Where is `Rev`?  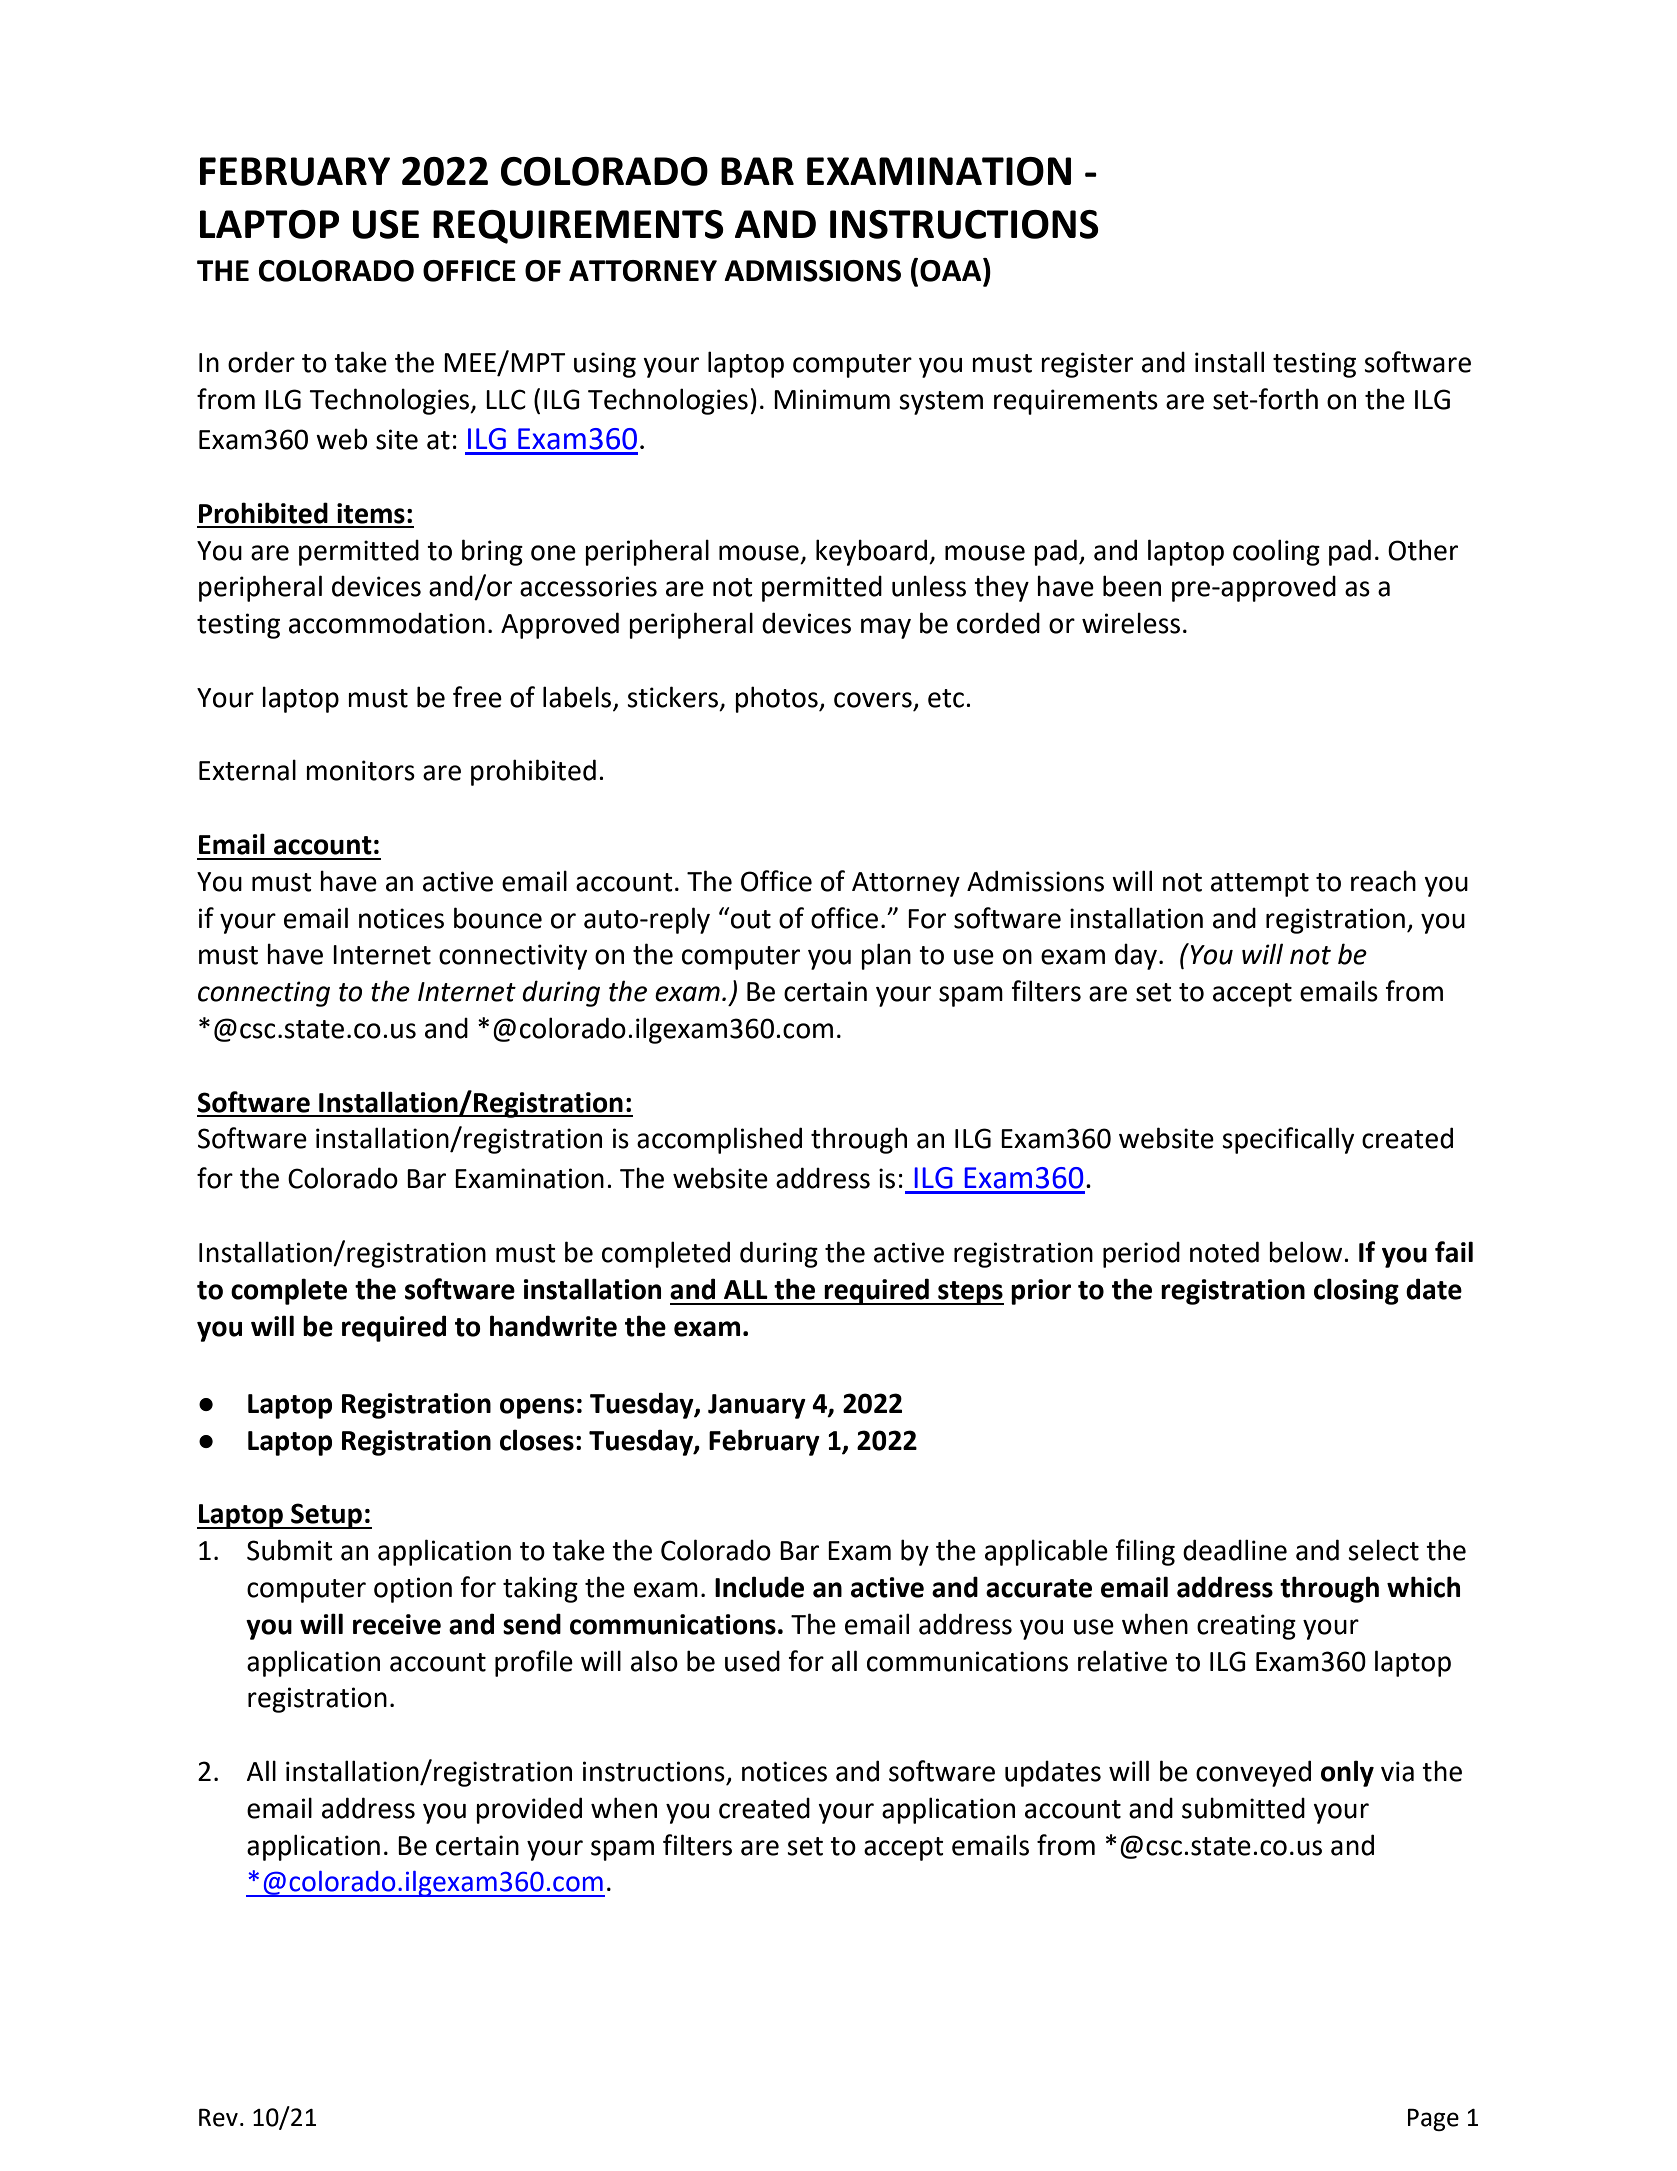
Rev is located at coordinates (218, 2117).
